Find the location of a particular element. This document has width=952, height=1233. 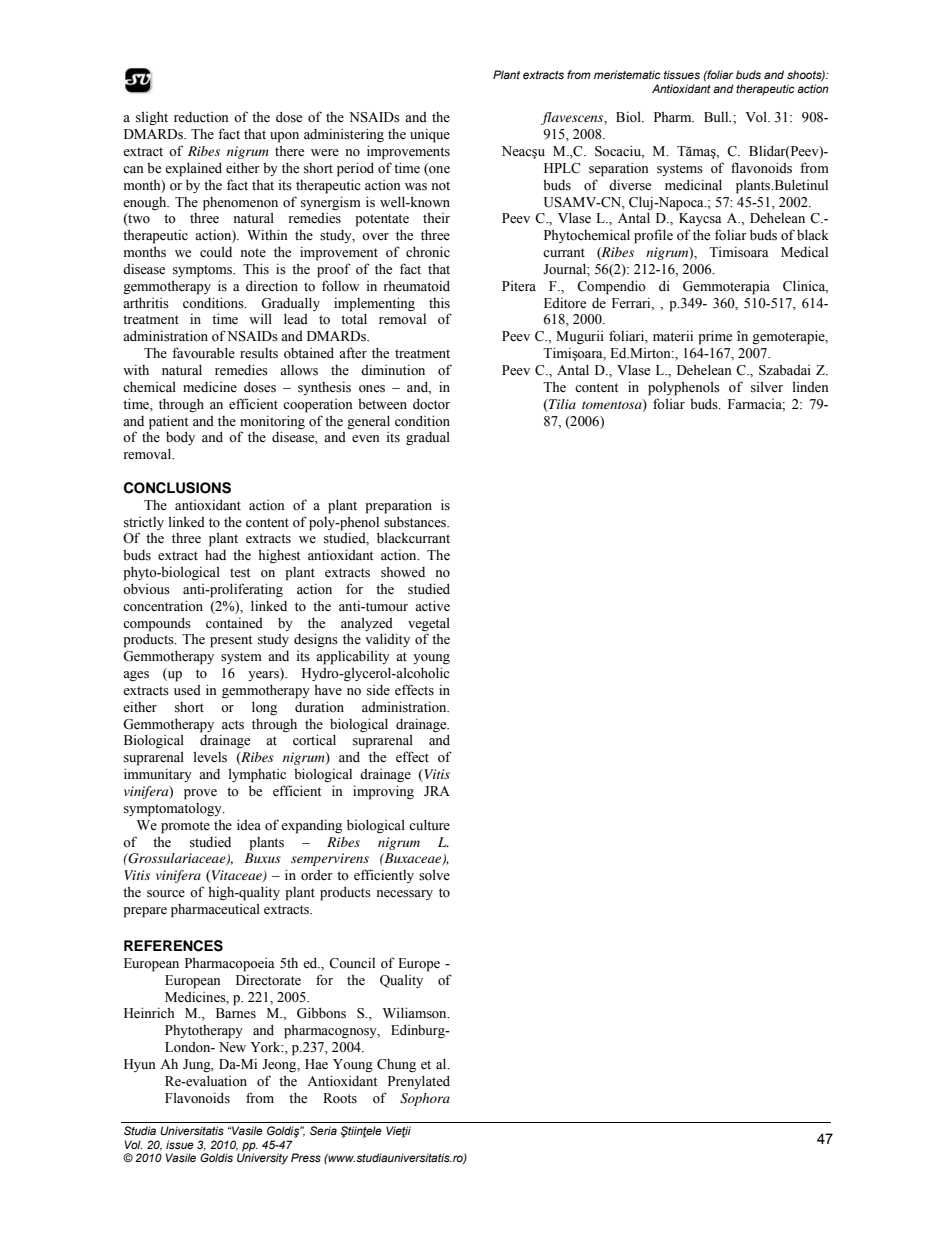

unique is located at coordinates (430, 135).
